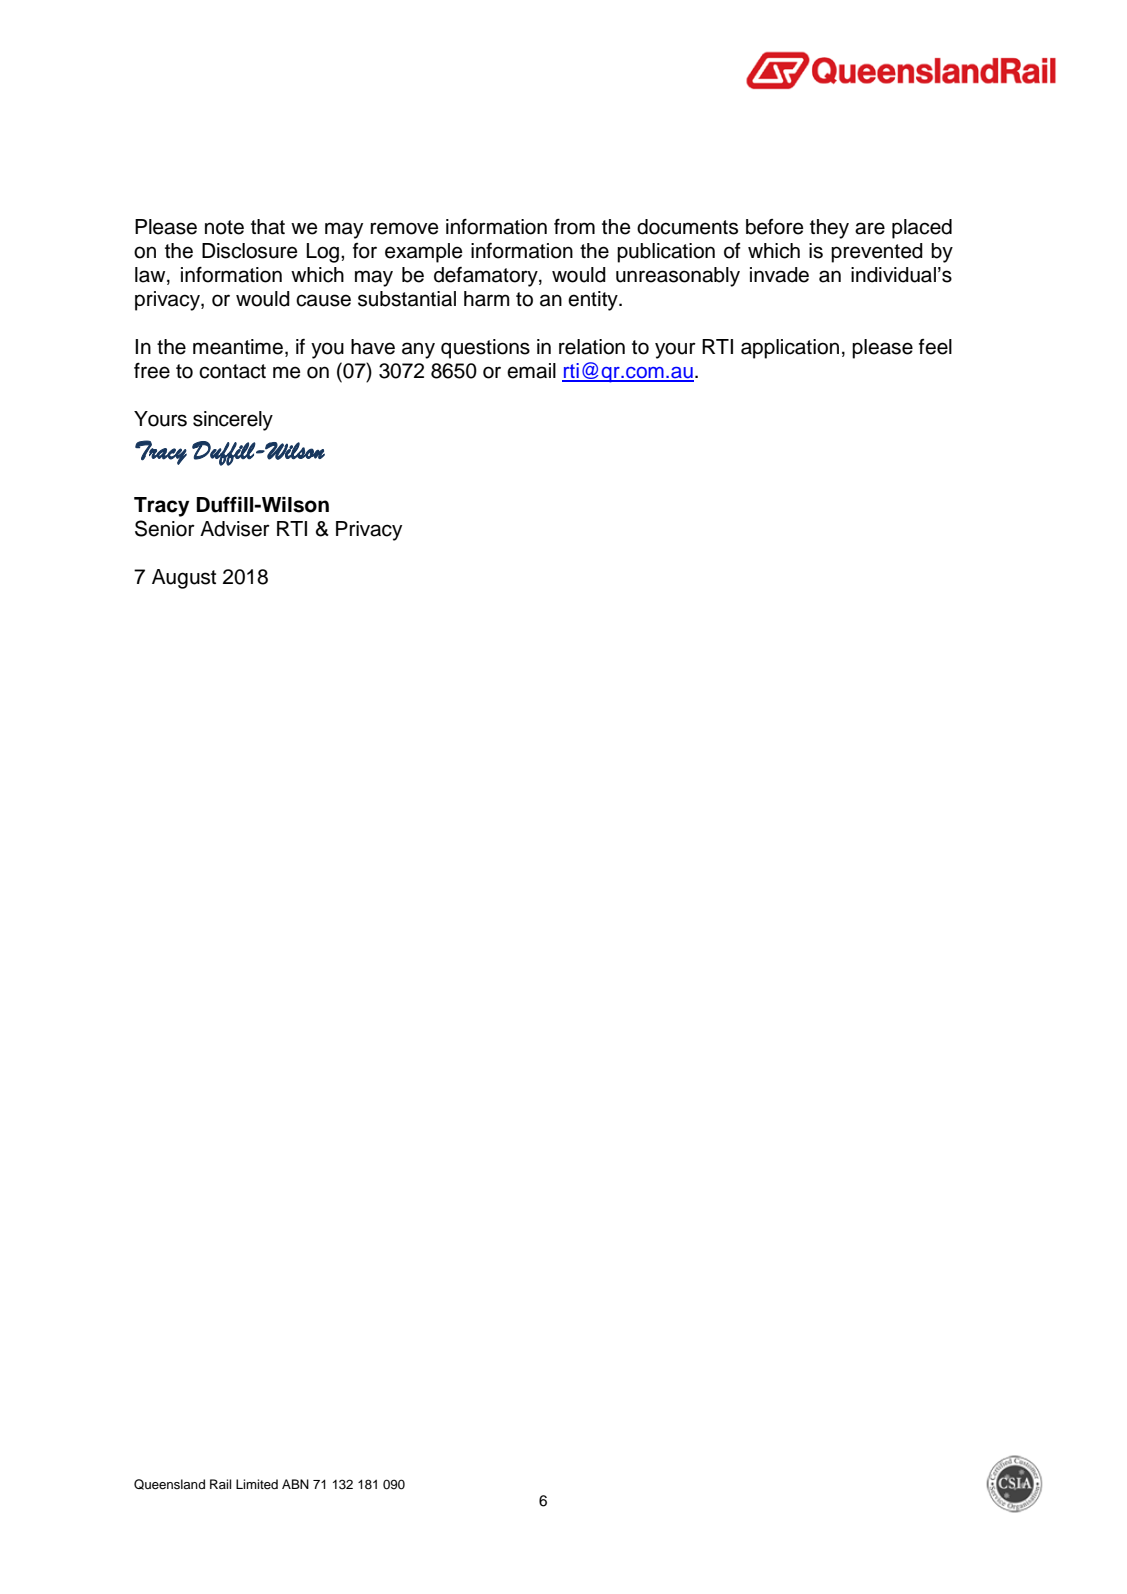 The image size is (1127, 1594). What do you see at coordinates (574, 226) in the screenshot?
I see `from` at bounding box center [574, 226].
